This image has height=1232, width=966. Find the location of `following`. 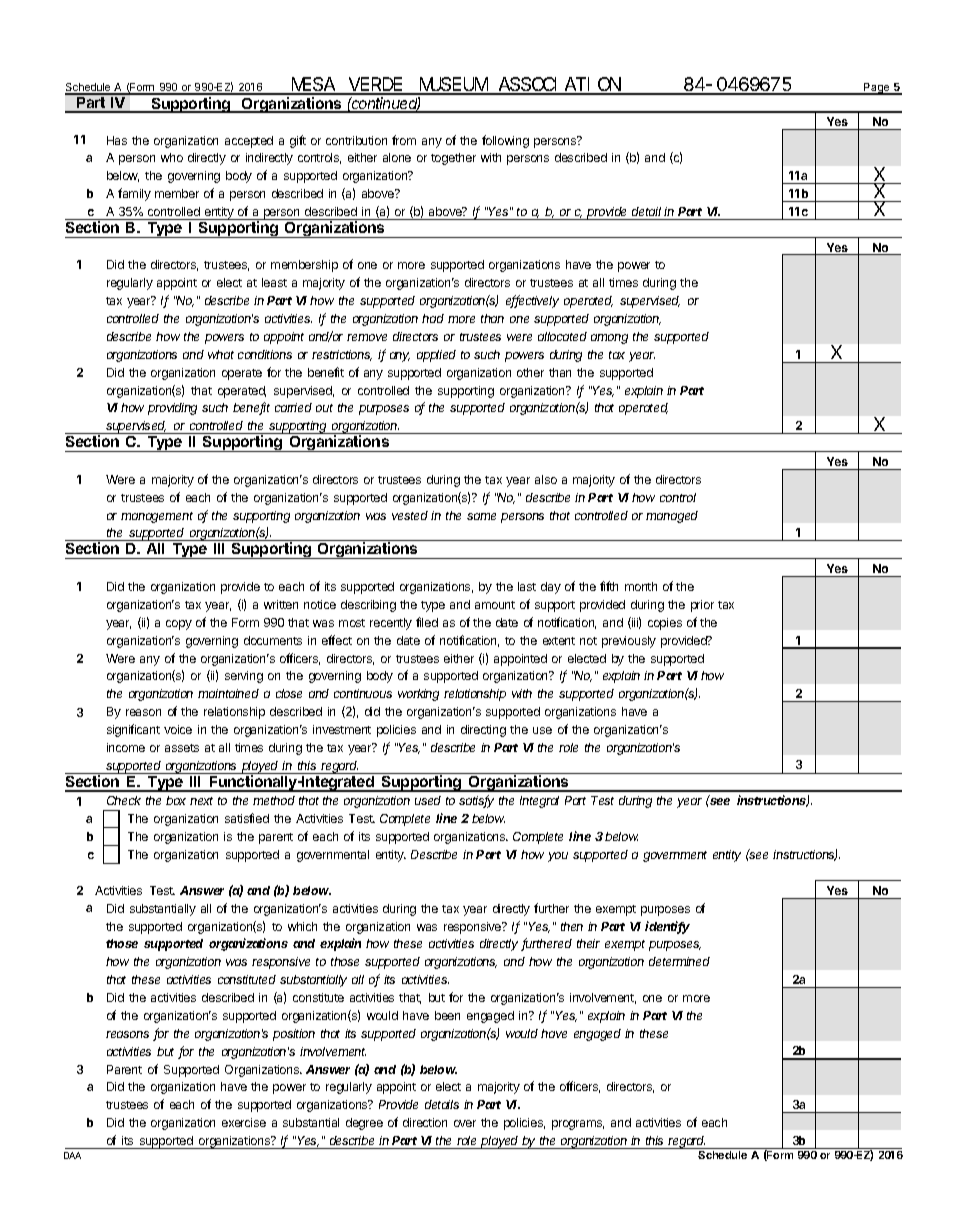

following is located at coordinates (505, 141).
